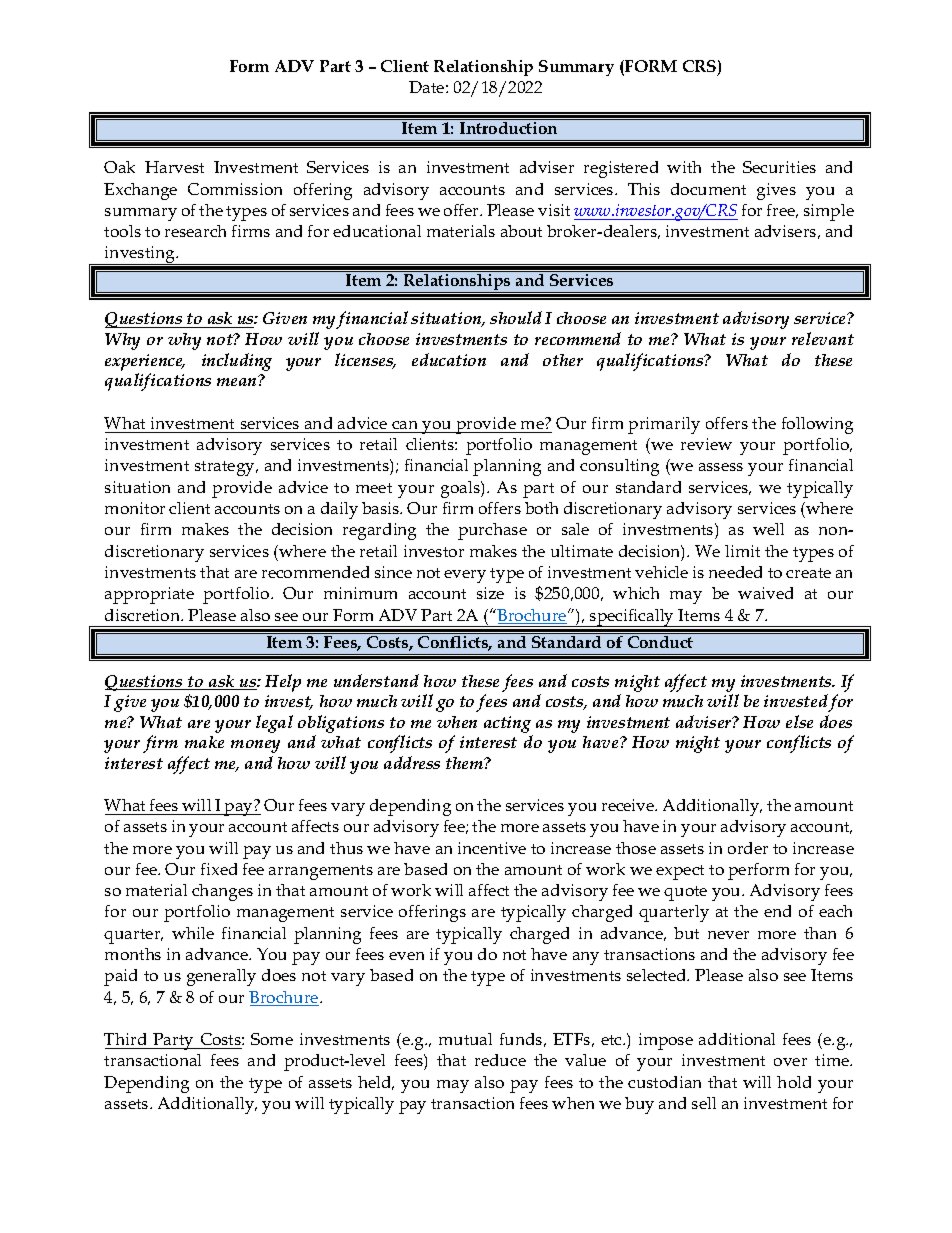  Describe the element at coordinates (219, 869) in the document. I see `fixed` at that location.
